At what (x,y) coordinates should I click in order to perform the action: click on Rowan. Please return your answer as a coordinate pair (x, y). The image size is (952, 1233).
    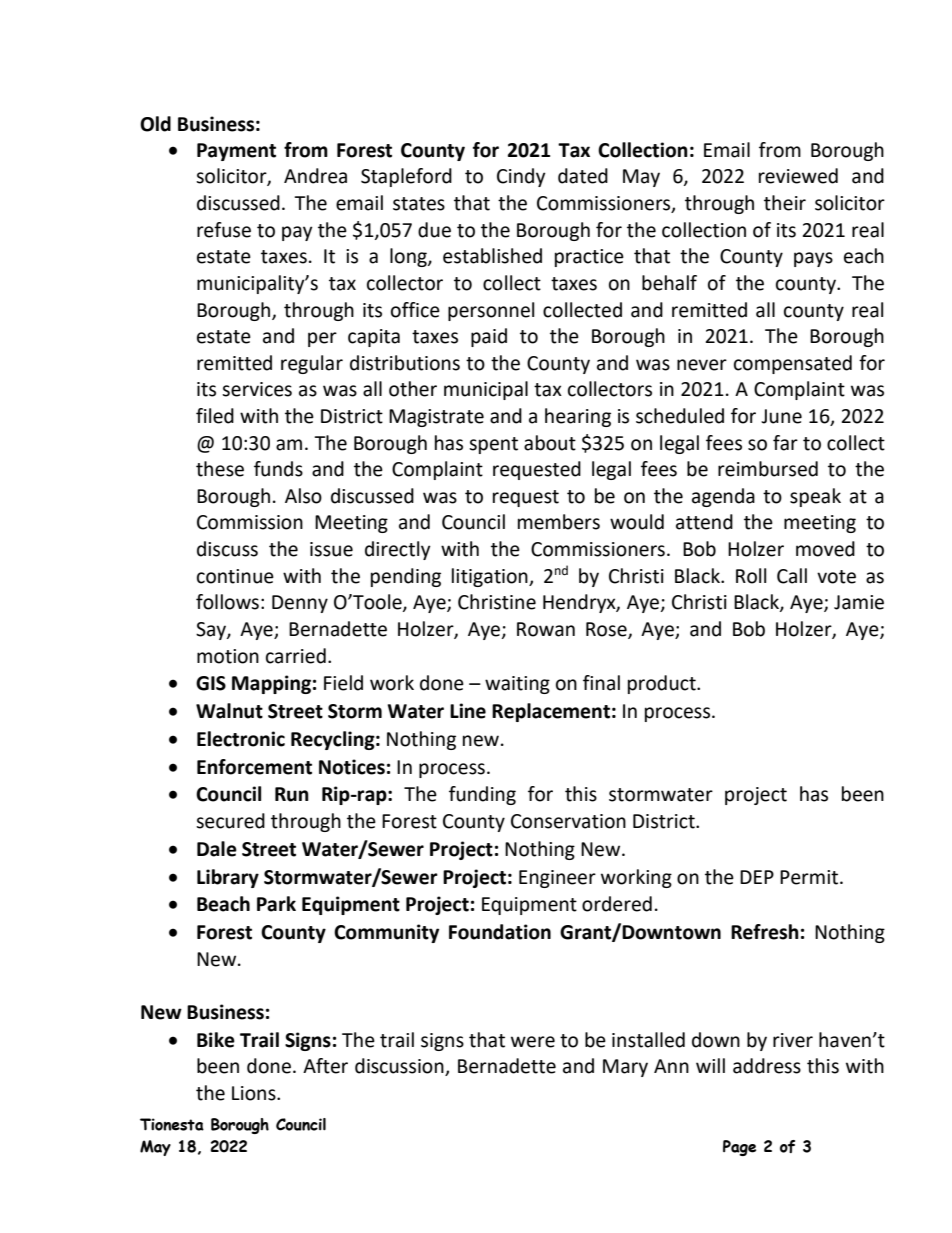
    Looking at the image, I should click on (546, 629).
